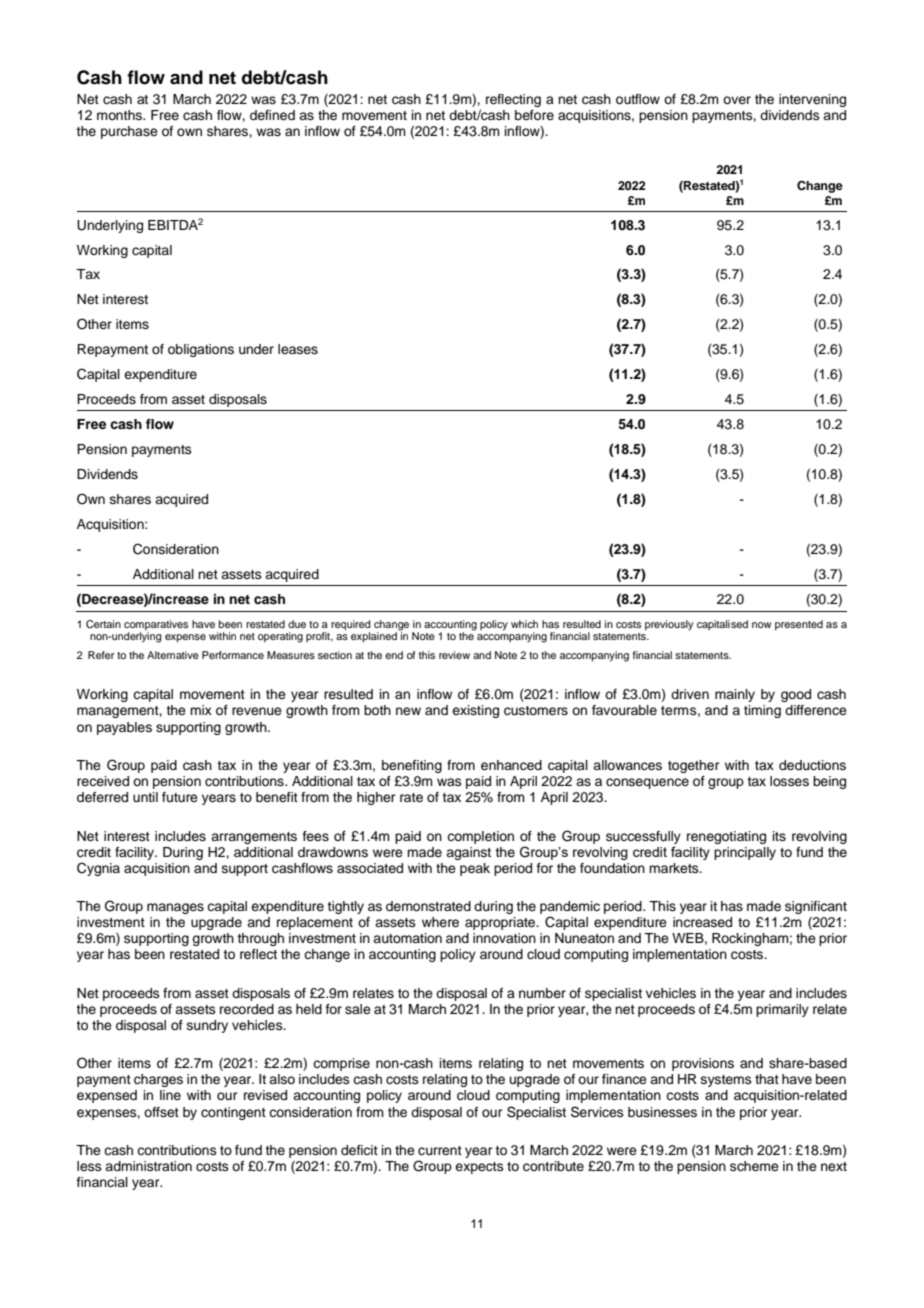 The width and height of the document is (924, 1308). I want to click on scheme, so click(754, 1166).
